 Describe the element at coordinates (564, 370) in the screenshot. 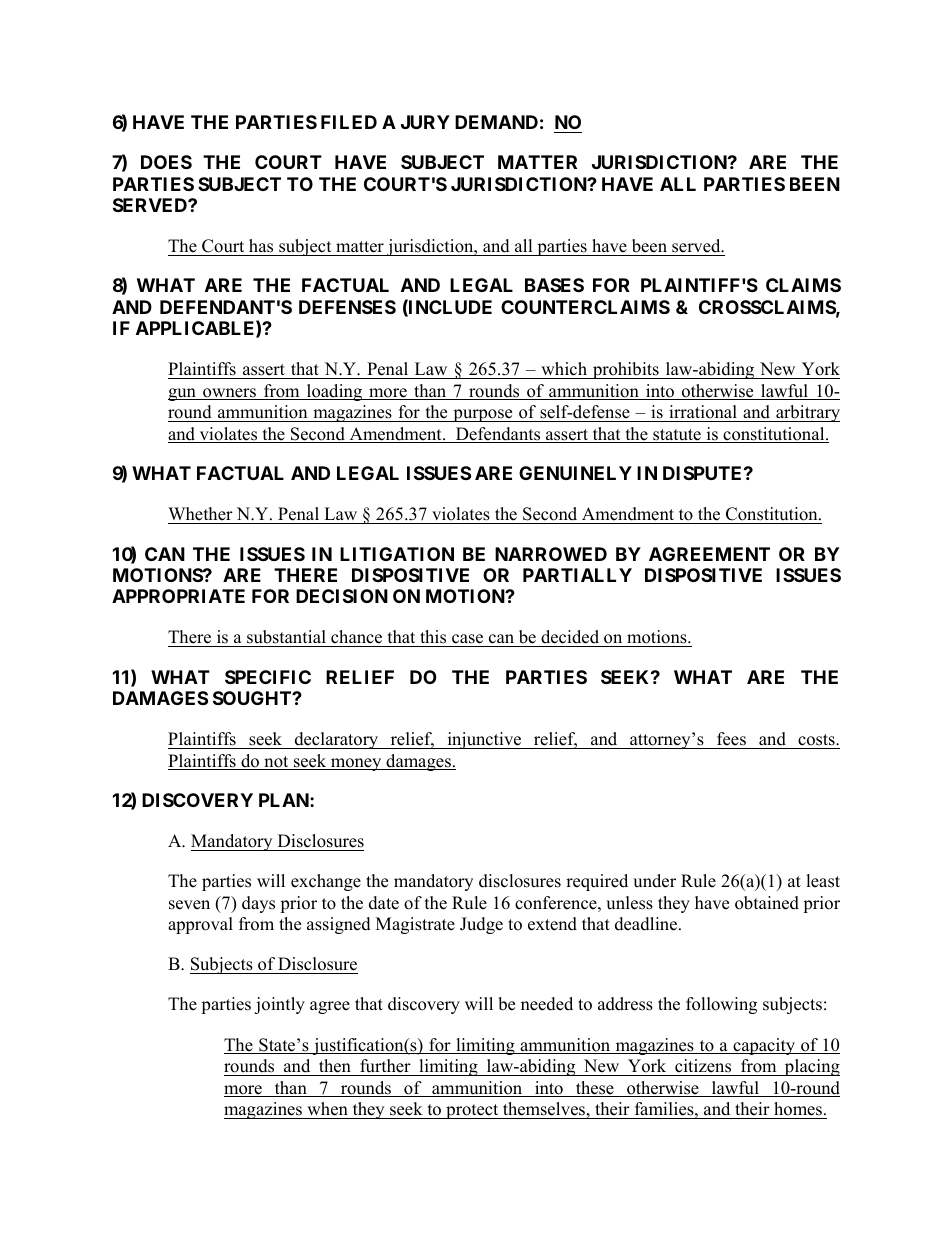

I see `which` at that location.
